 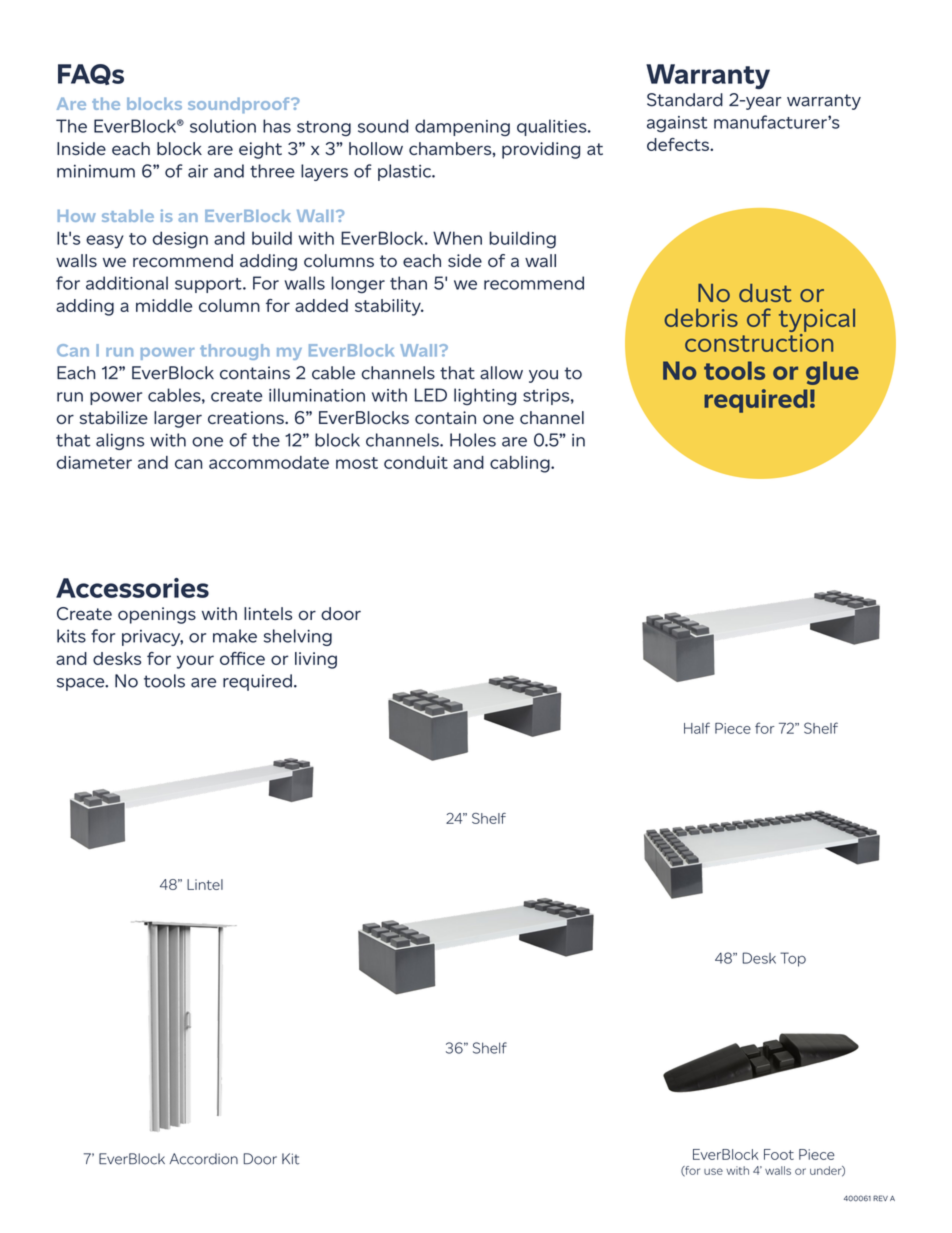 I want to click on defects, so click(x=679, y=144).
